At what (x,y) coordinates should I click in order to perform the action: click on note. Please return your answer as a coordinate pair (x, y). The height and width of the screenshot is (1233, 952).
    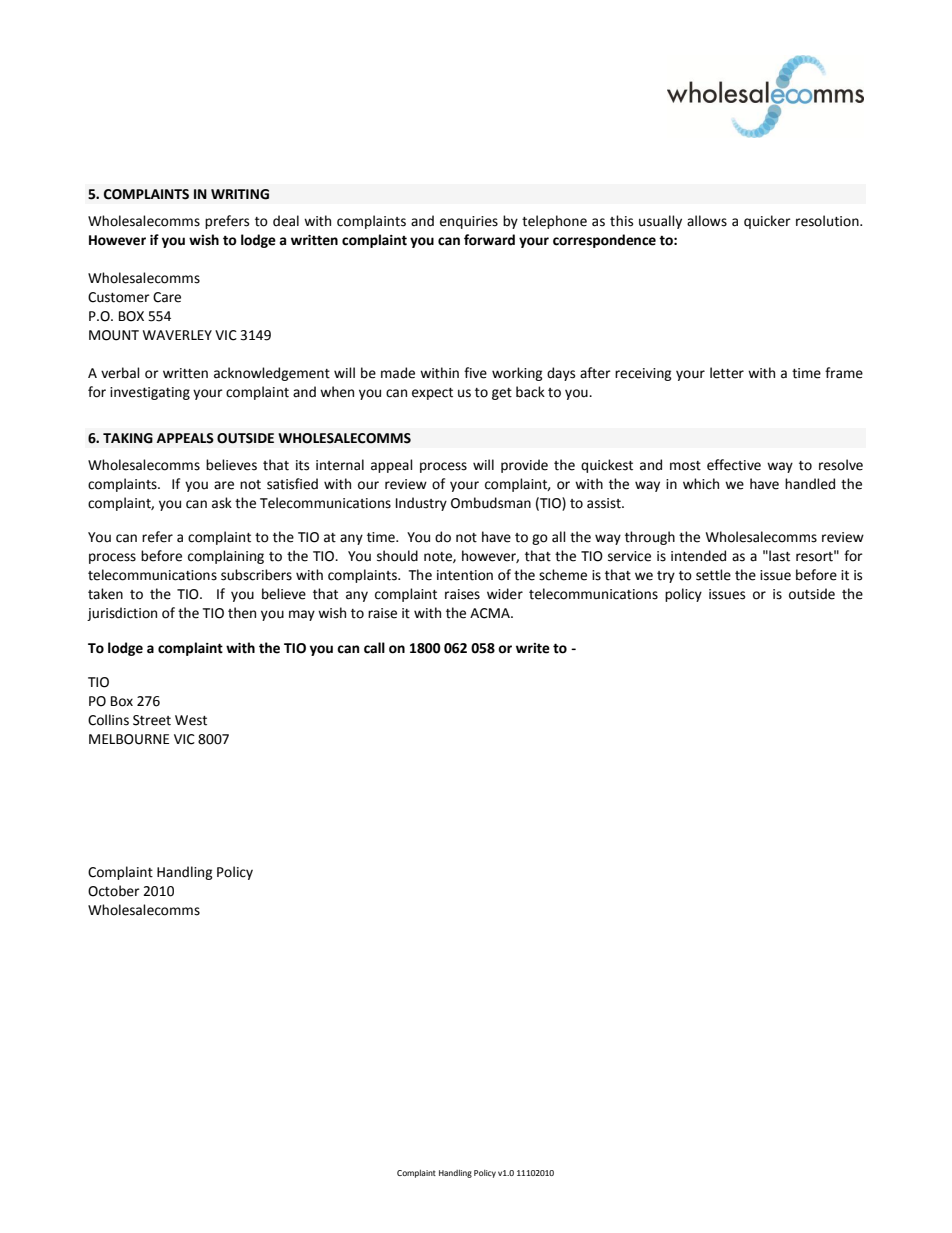
    Looking at the image, I should click on (439, 557).
